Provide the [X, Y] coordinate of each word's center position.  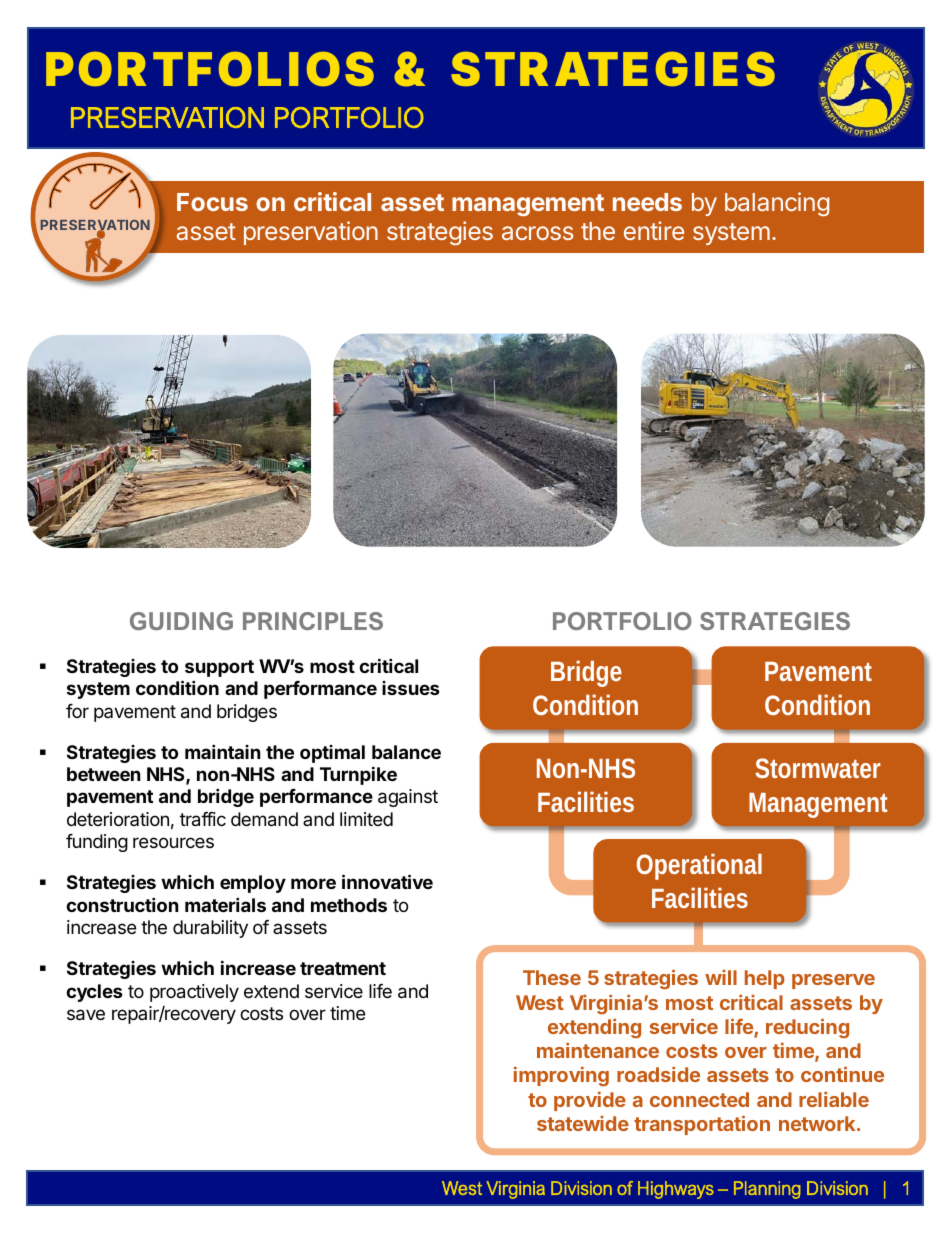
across [537, 233]
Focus [212, 202]
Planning [767, 1190]
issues [411, 688]
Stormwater [818, 768]
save [86, 1015]
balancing [777, 204]
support [219, 668]
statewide [583, 1123]
